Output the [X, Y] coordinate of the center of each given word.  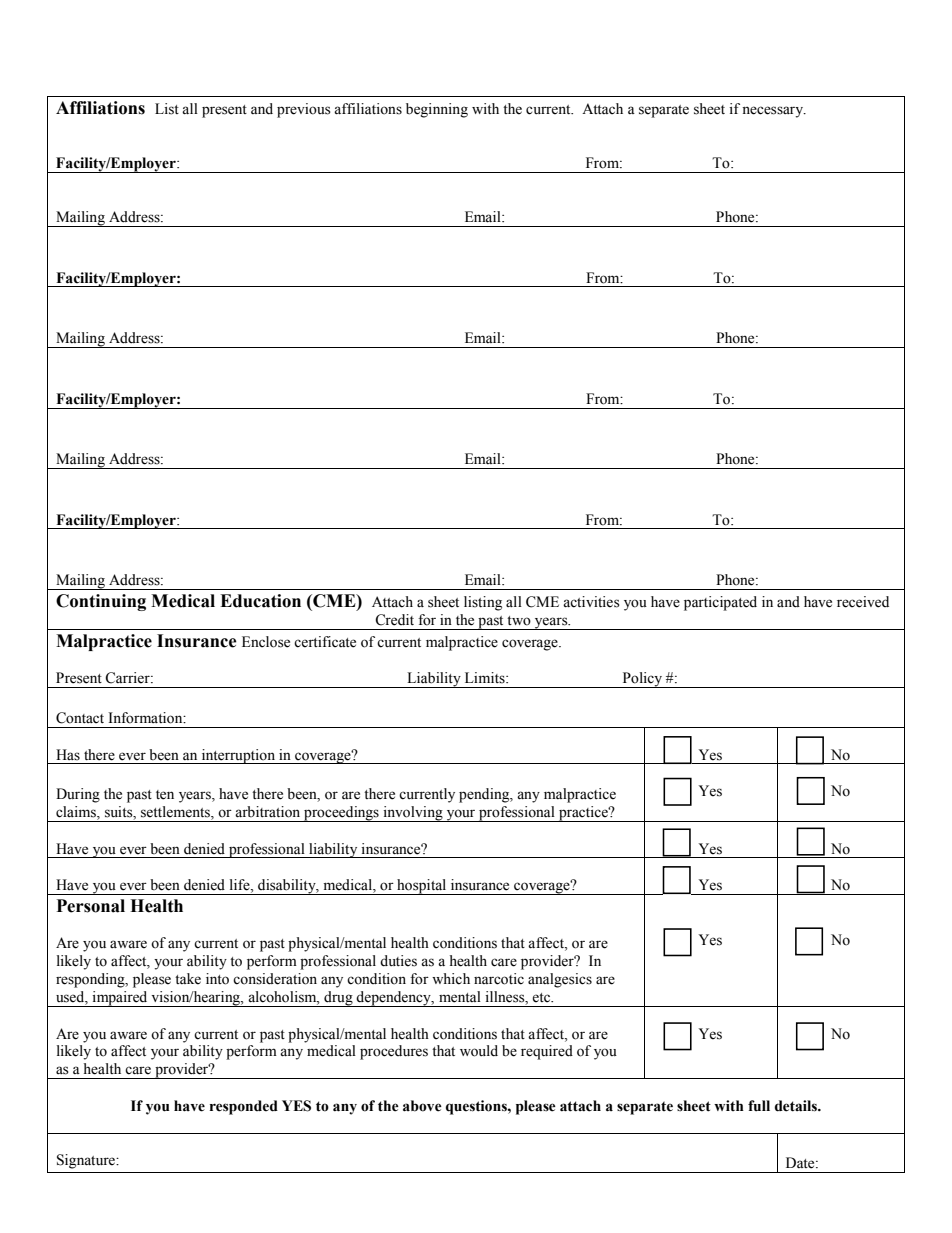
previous [304, 110]
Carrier [128, 678]
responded [244, 1107]
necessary [773, 112]
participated [720, 603]
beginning [437, 110]
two [519, 621]
